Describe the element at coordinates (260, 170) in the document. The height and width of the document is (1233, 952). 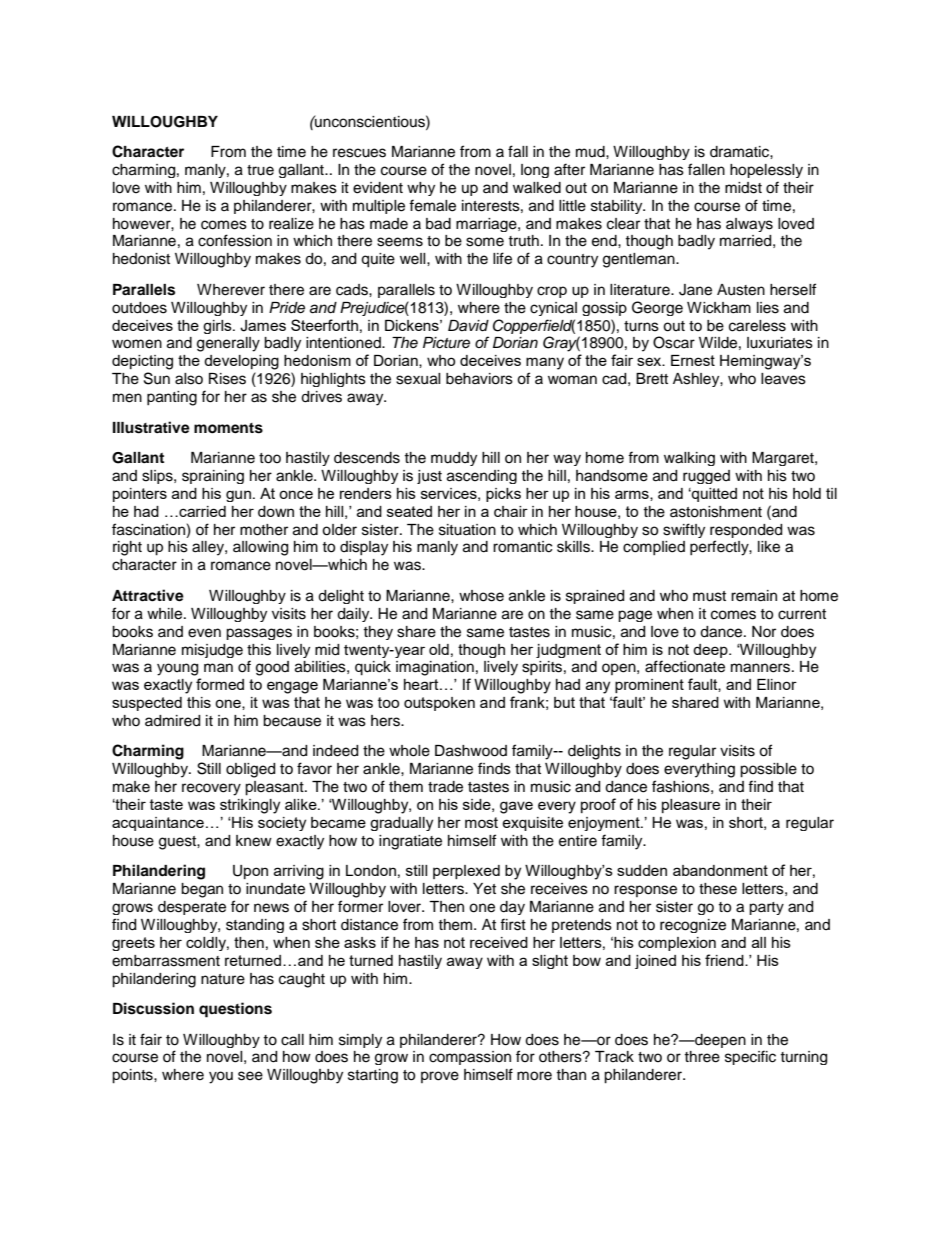
I see `true` at that location.
